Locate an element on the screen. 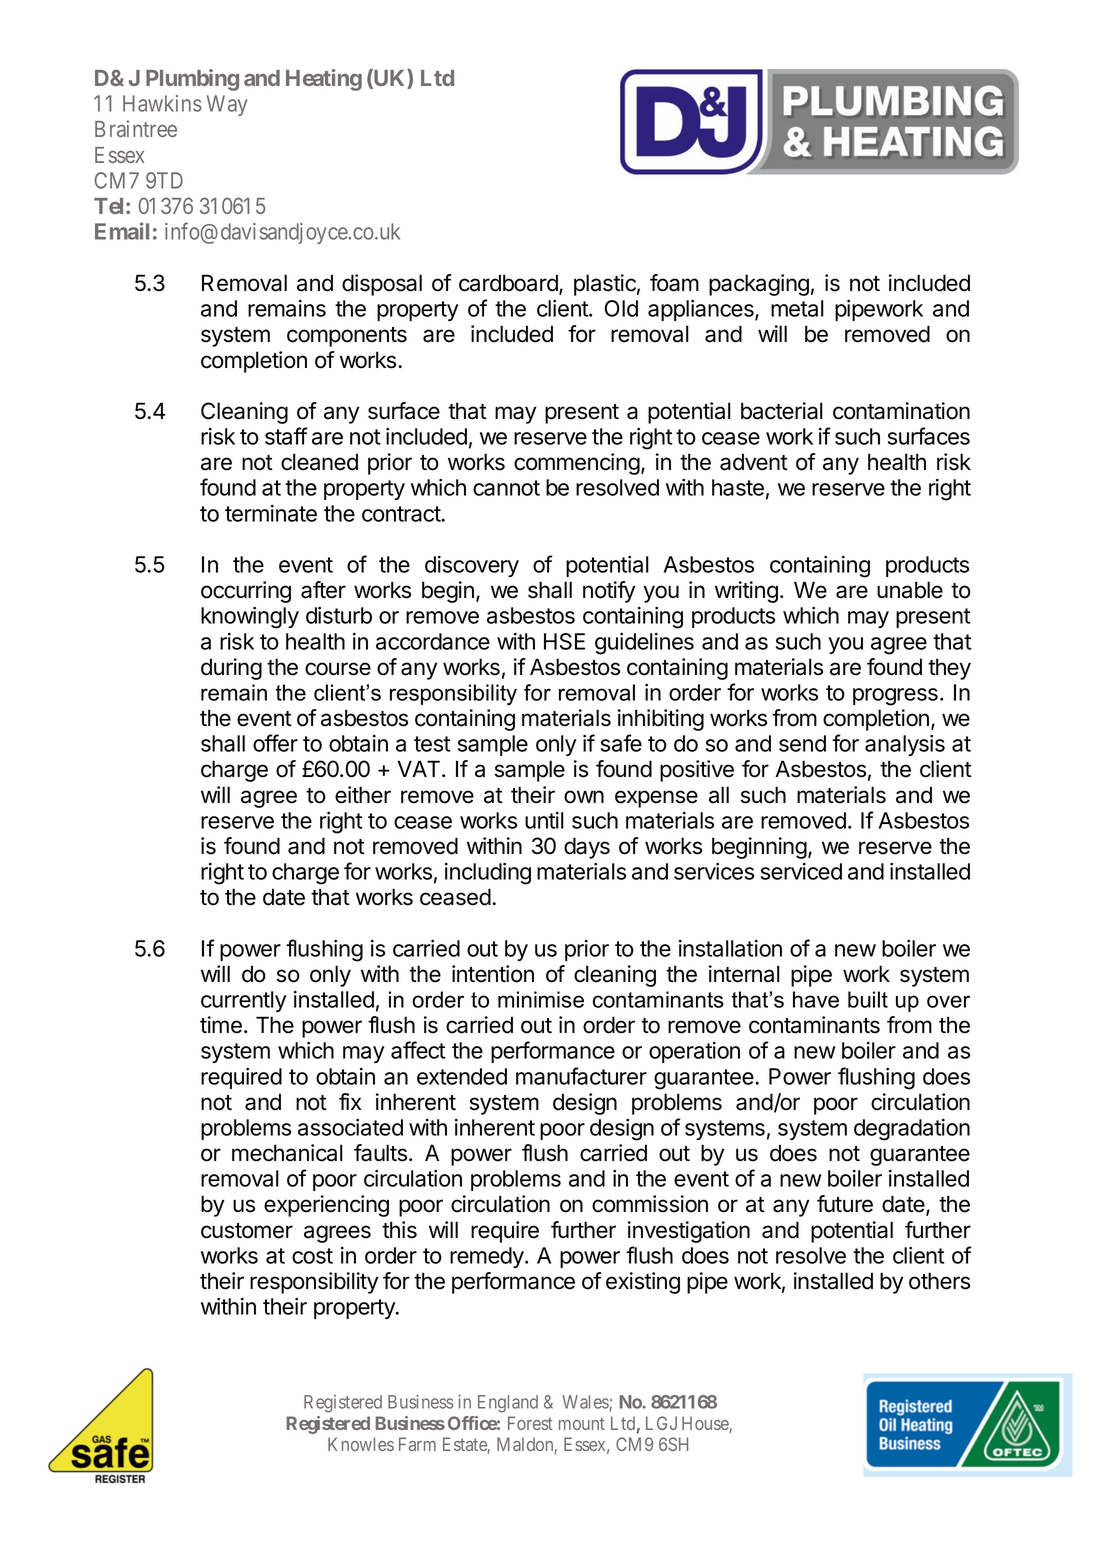  occurring is located at coordinates (246, 592).
